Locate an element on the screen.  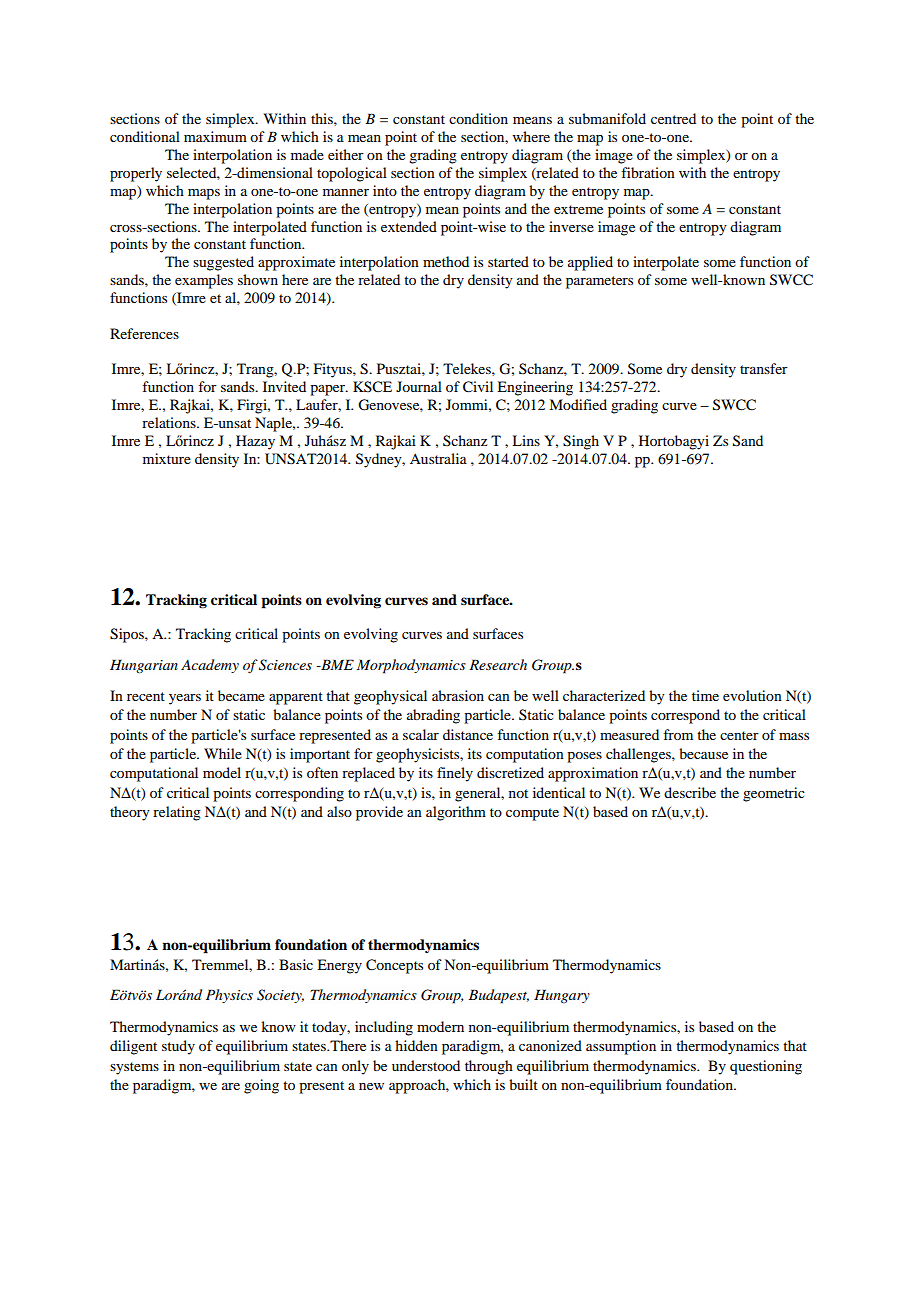
algorithm is located at coordinates (456, 813).
